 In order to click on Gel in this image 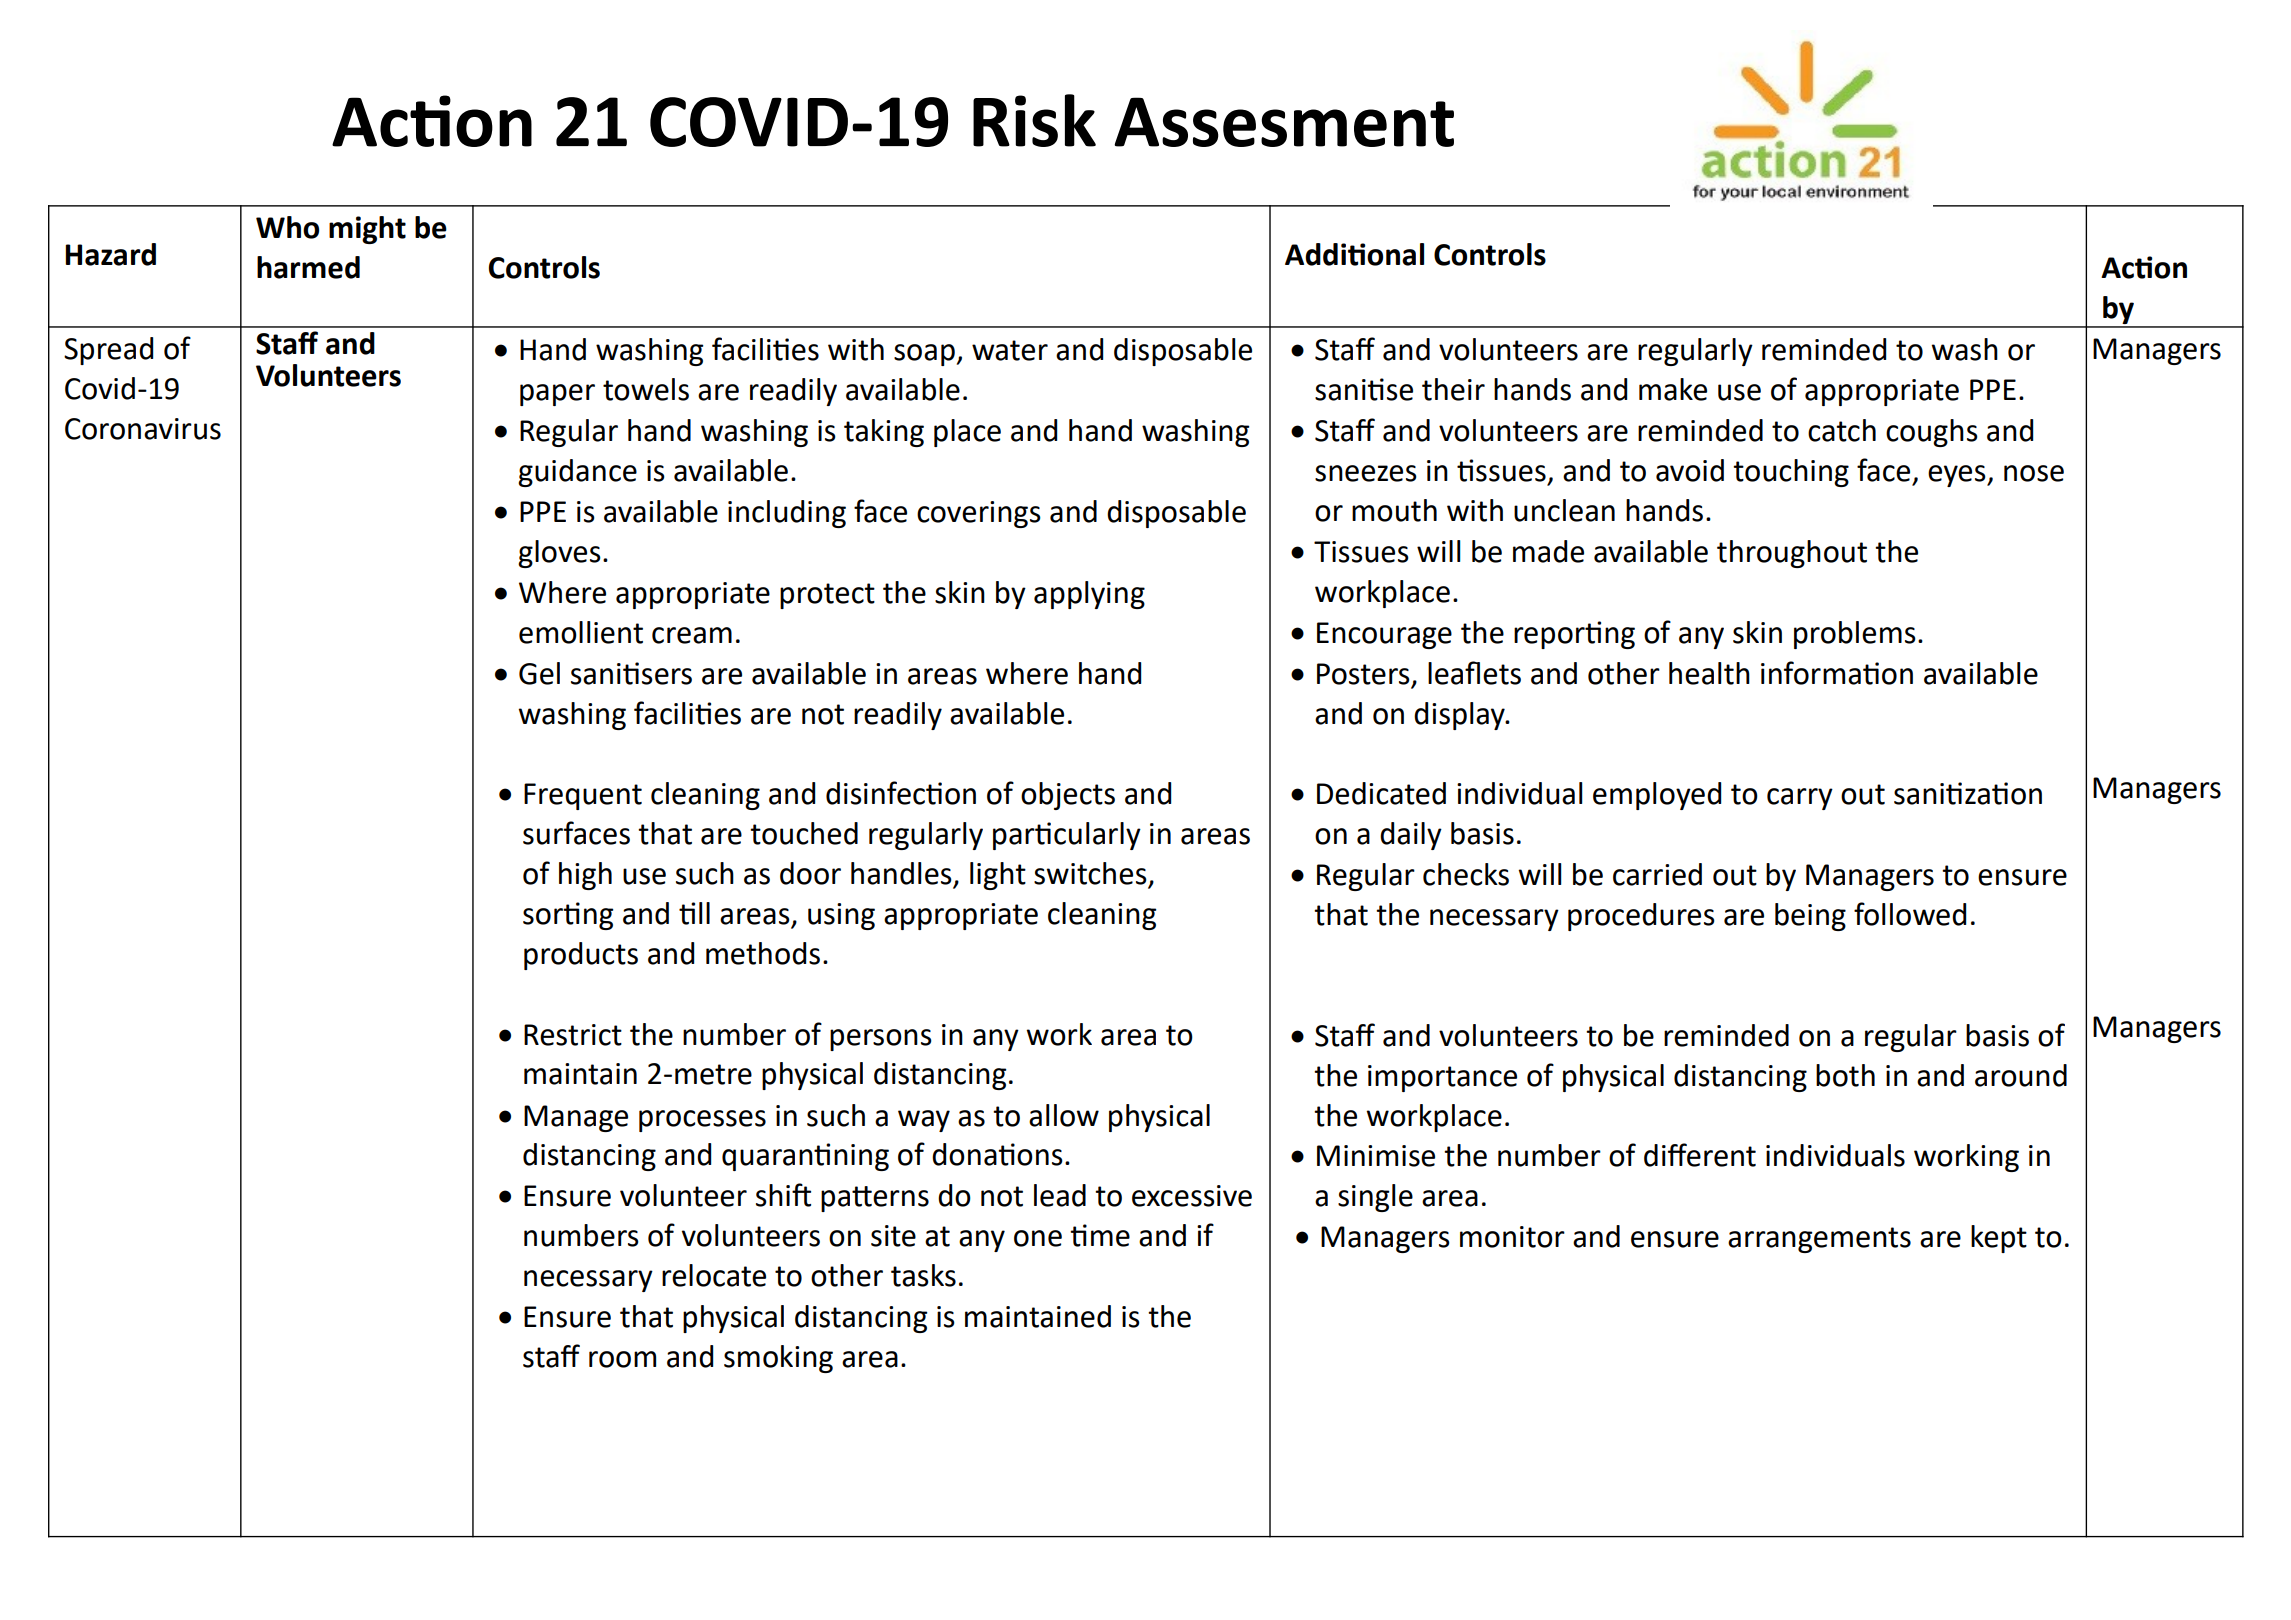, I will do `click(539, 673)`.
